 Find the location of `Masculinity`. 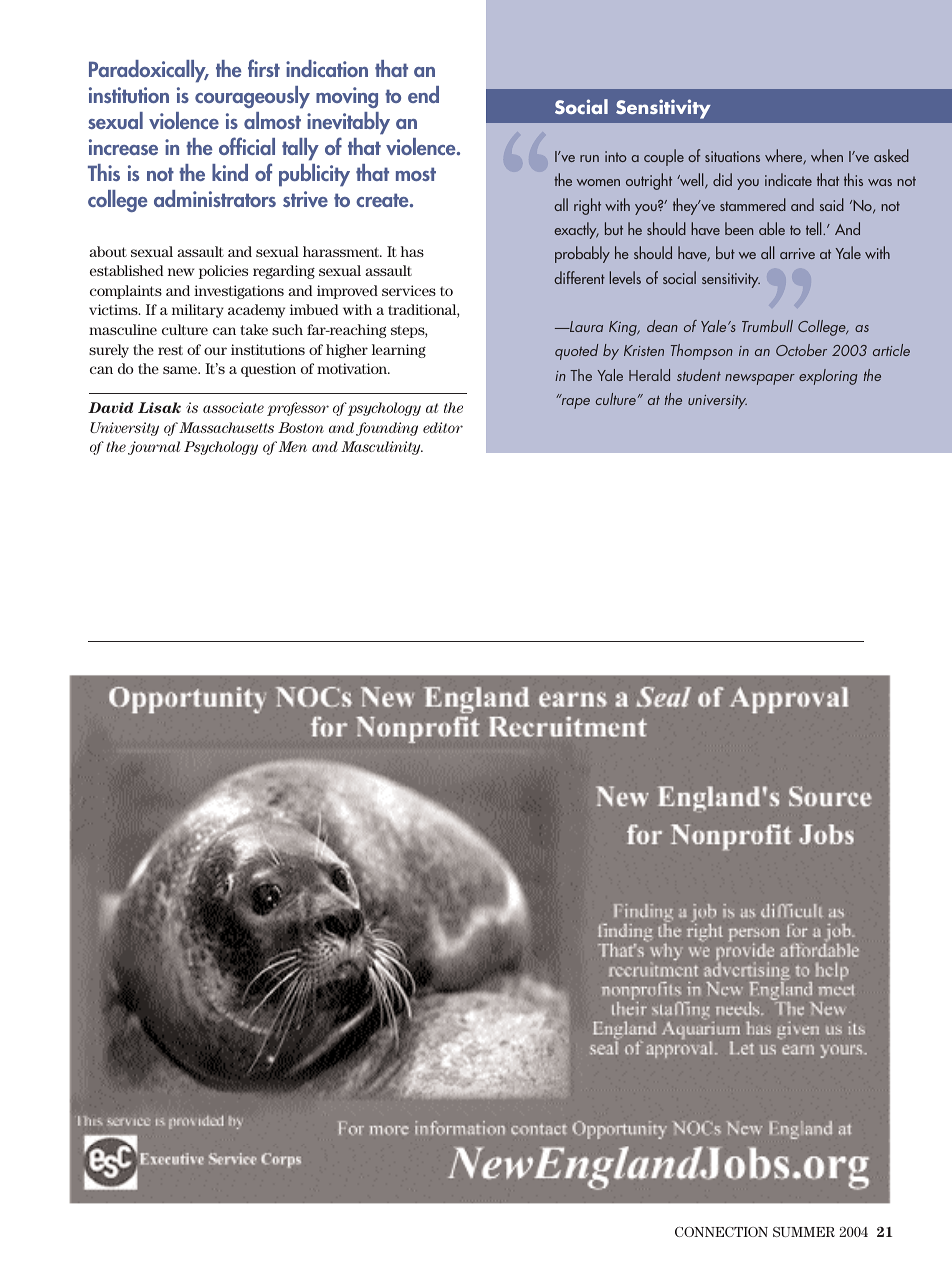

Masculinity is located at coordinates (382, 448).
